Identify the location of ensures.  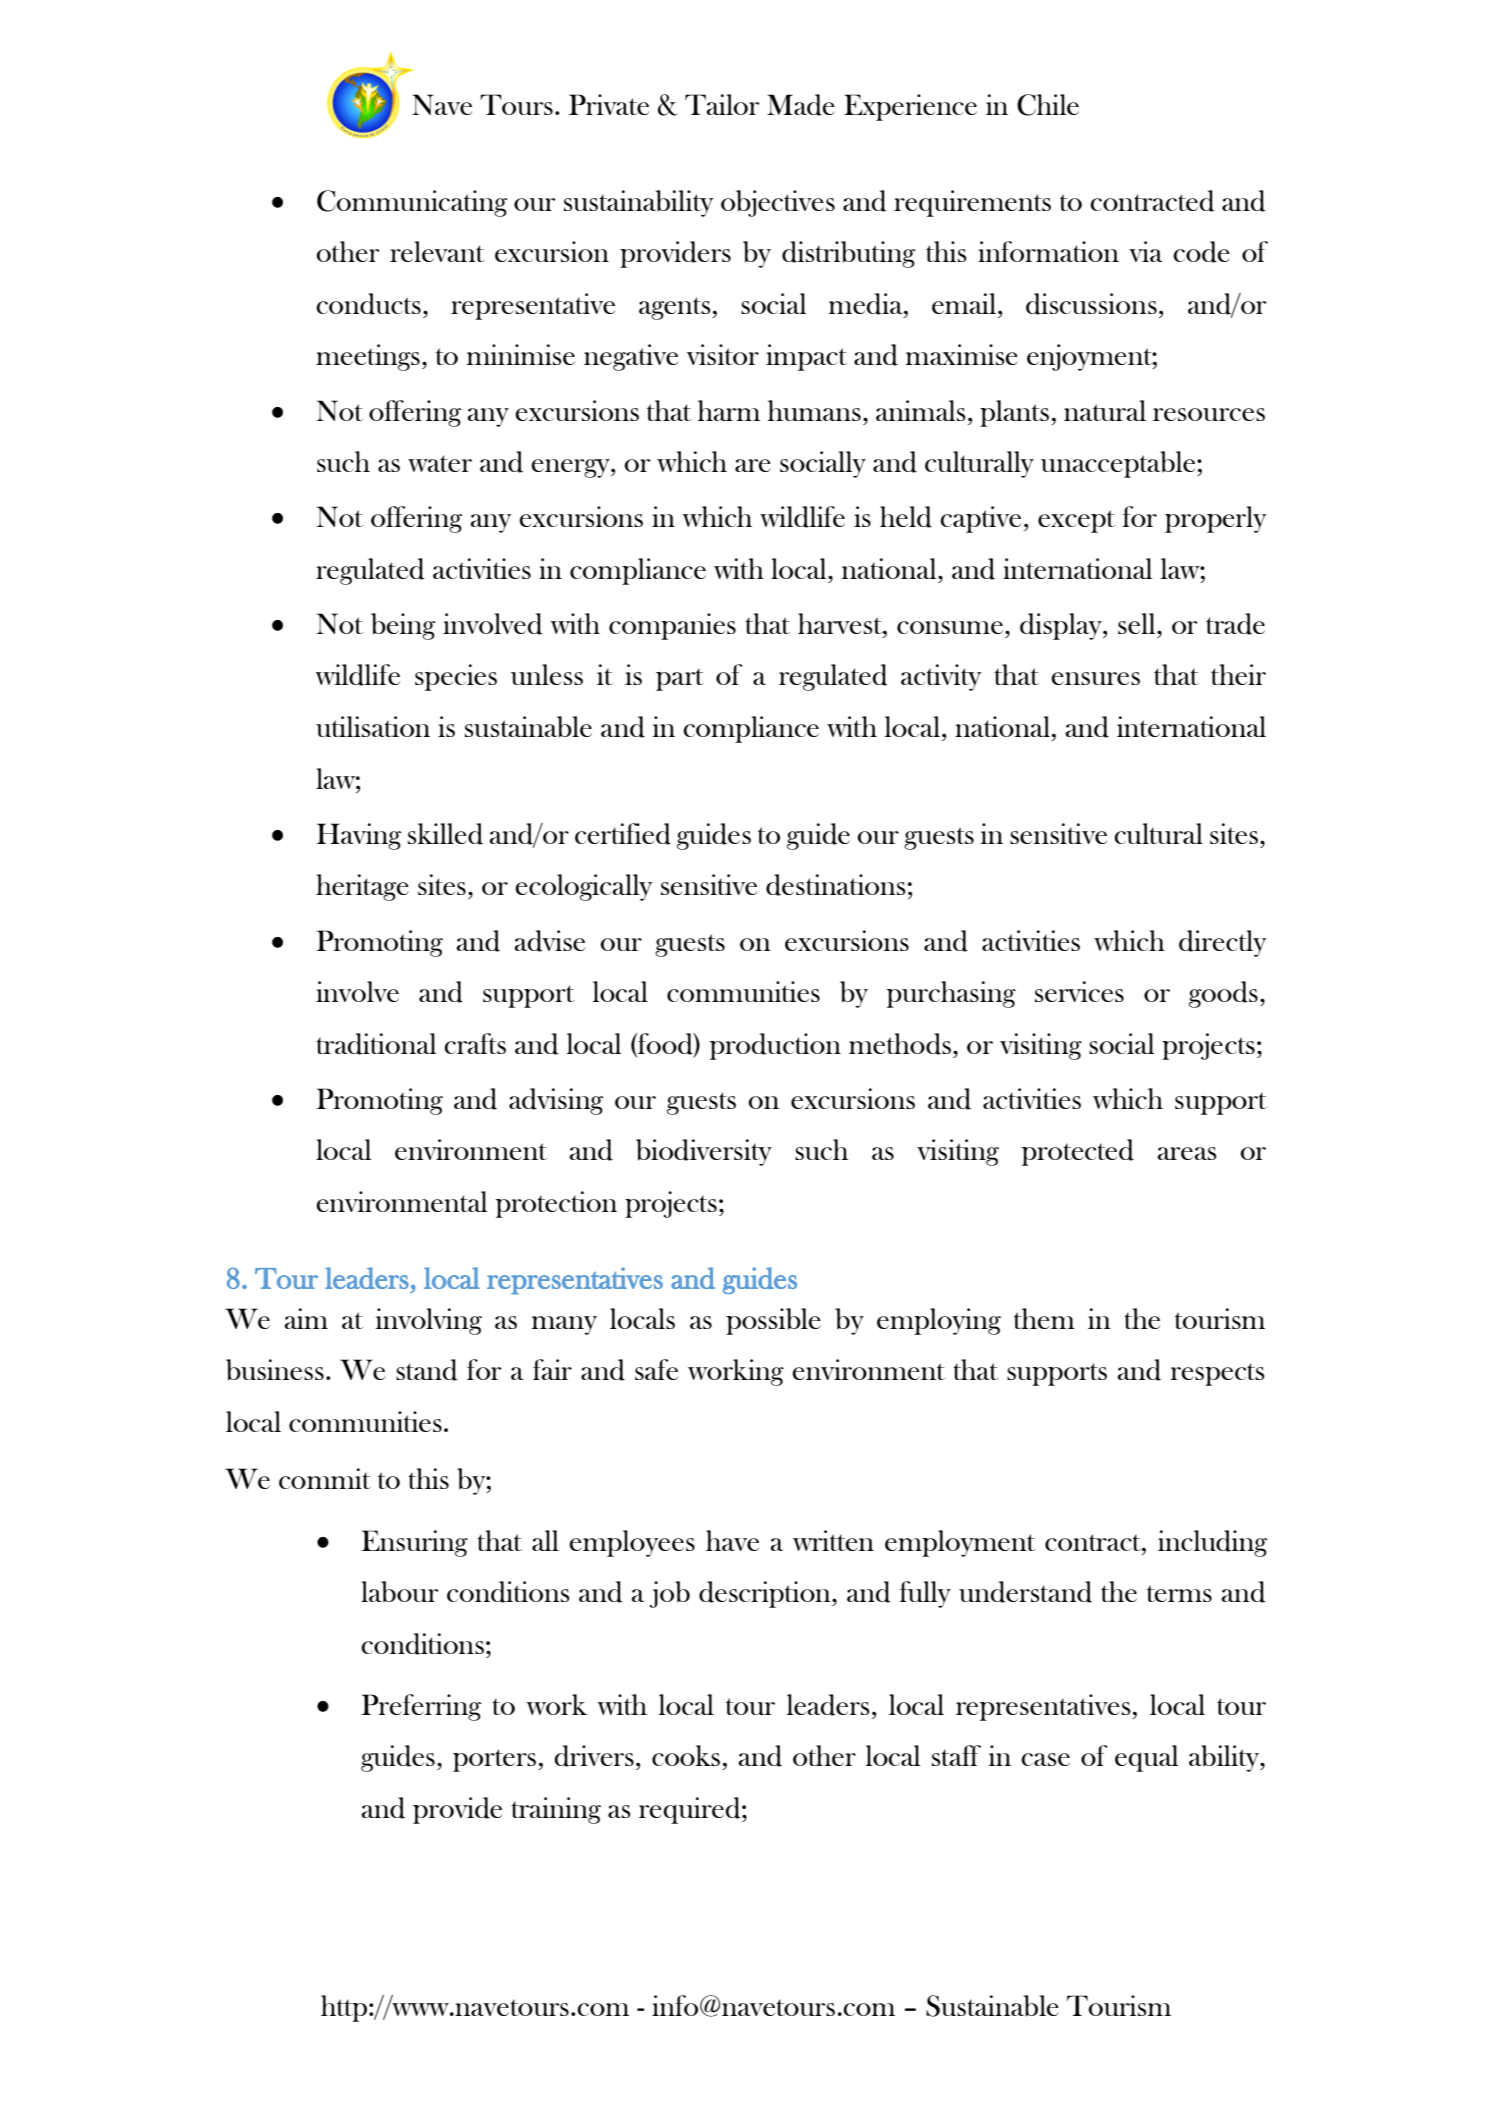
(1095, 678).
